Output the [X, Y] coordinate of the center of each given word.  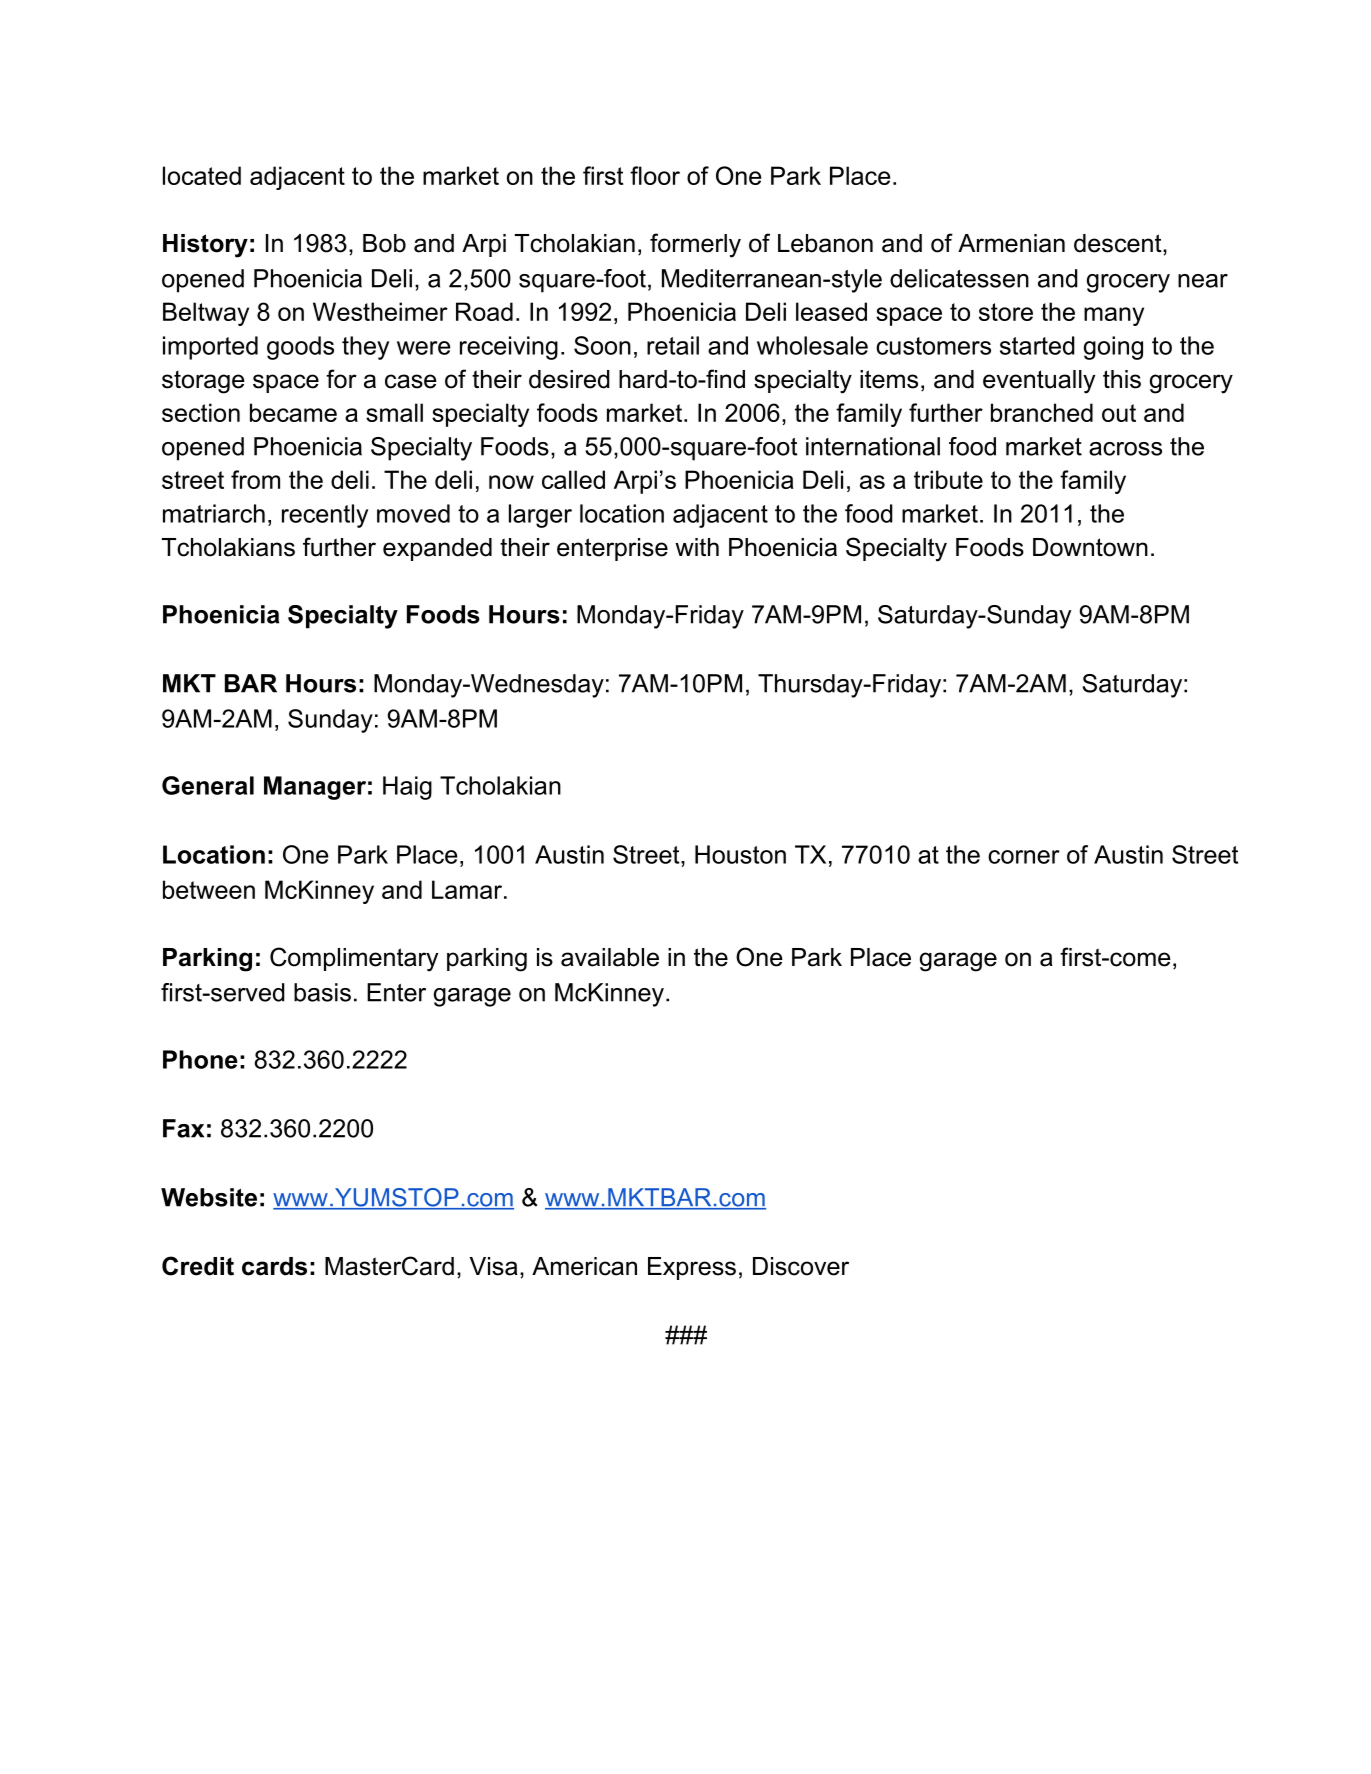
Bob [384, 243]
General [208, 785]
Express [692, 1268]
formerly [695, 245]
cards [274, 1266]
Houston [740, 854]
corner [1024, 857]
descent [1119, 243]
